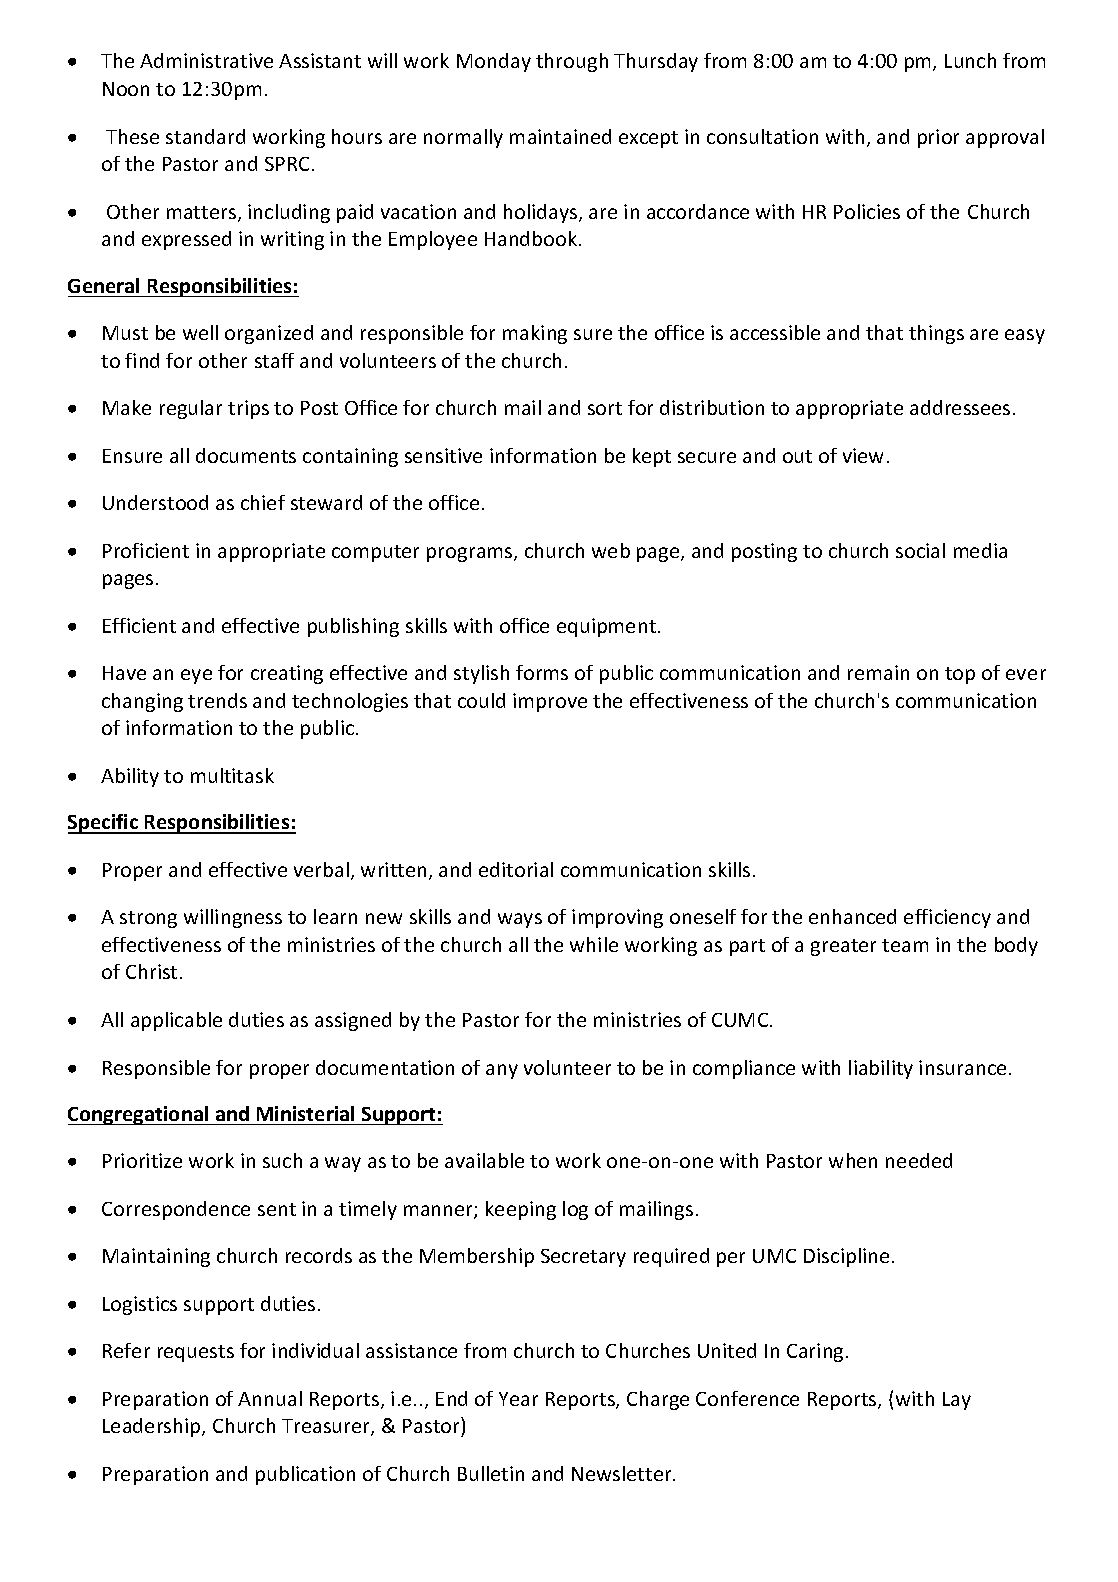 The height and width of the screenshot is (1582, 1118). What do you see at coordinates (550, 702) in the screenshot?
I see `improve` at bounding box center [550, 702].
